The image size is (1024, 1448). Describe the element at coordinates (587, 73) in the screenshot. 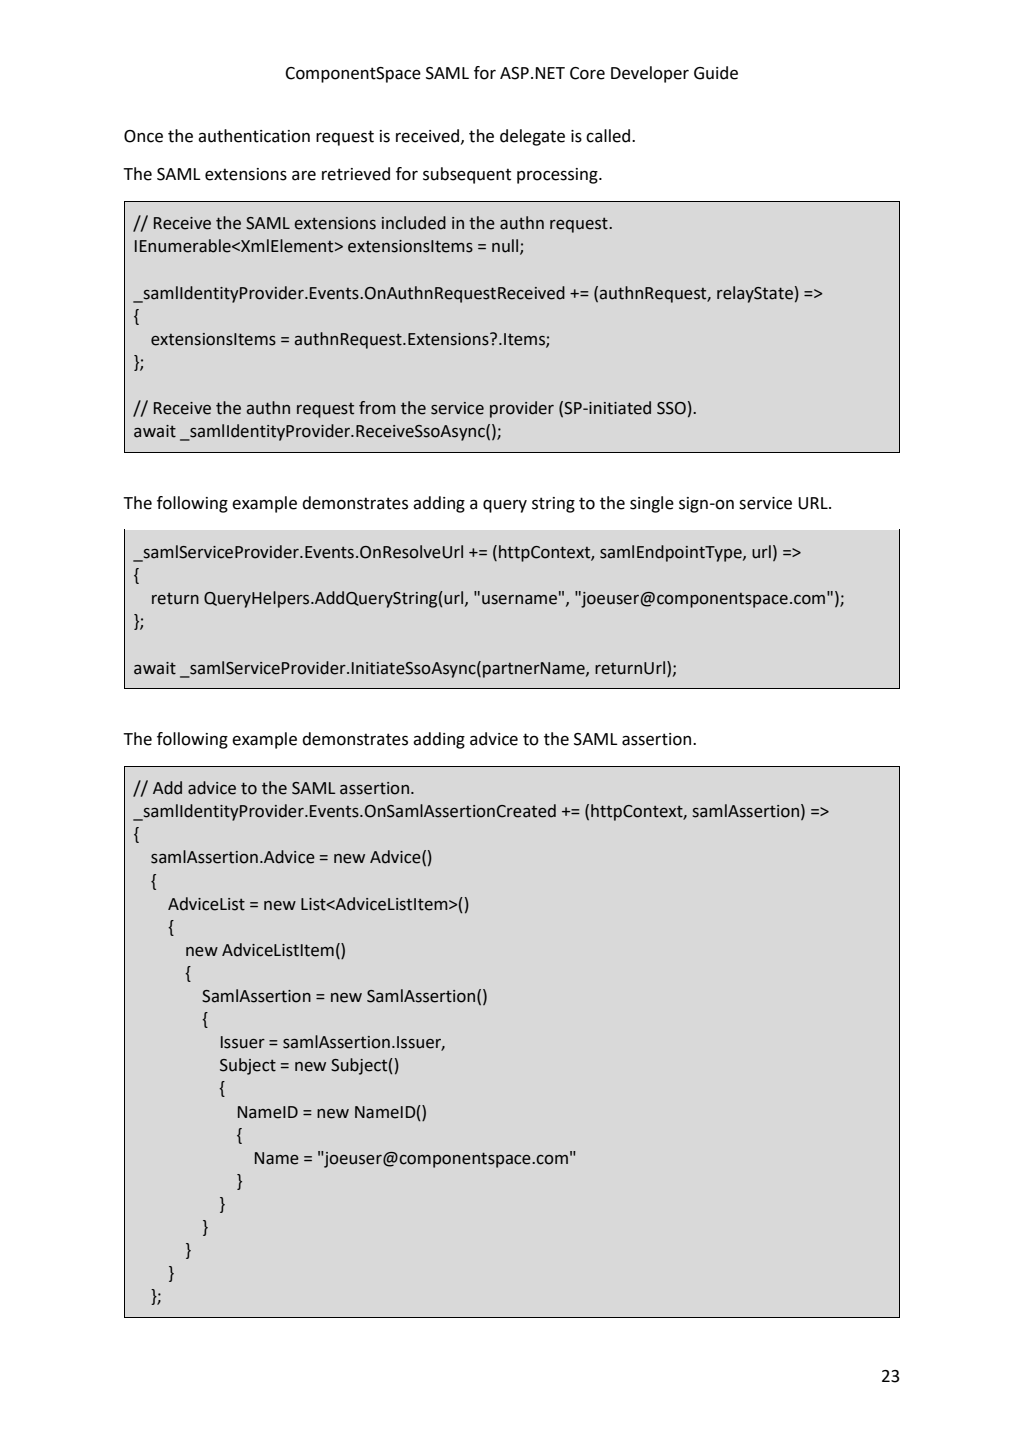

I see `Core` at that location.
